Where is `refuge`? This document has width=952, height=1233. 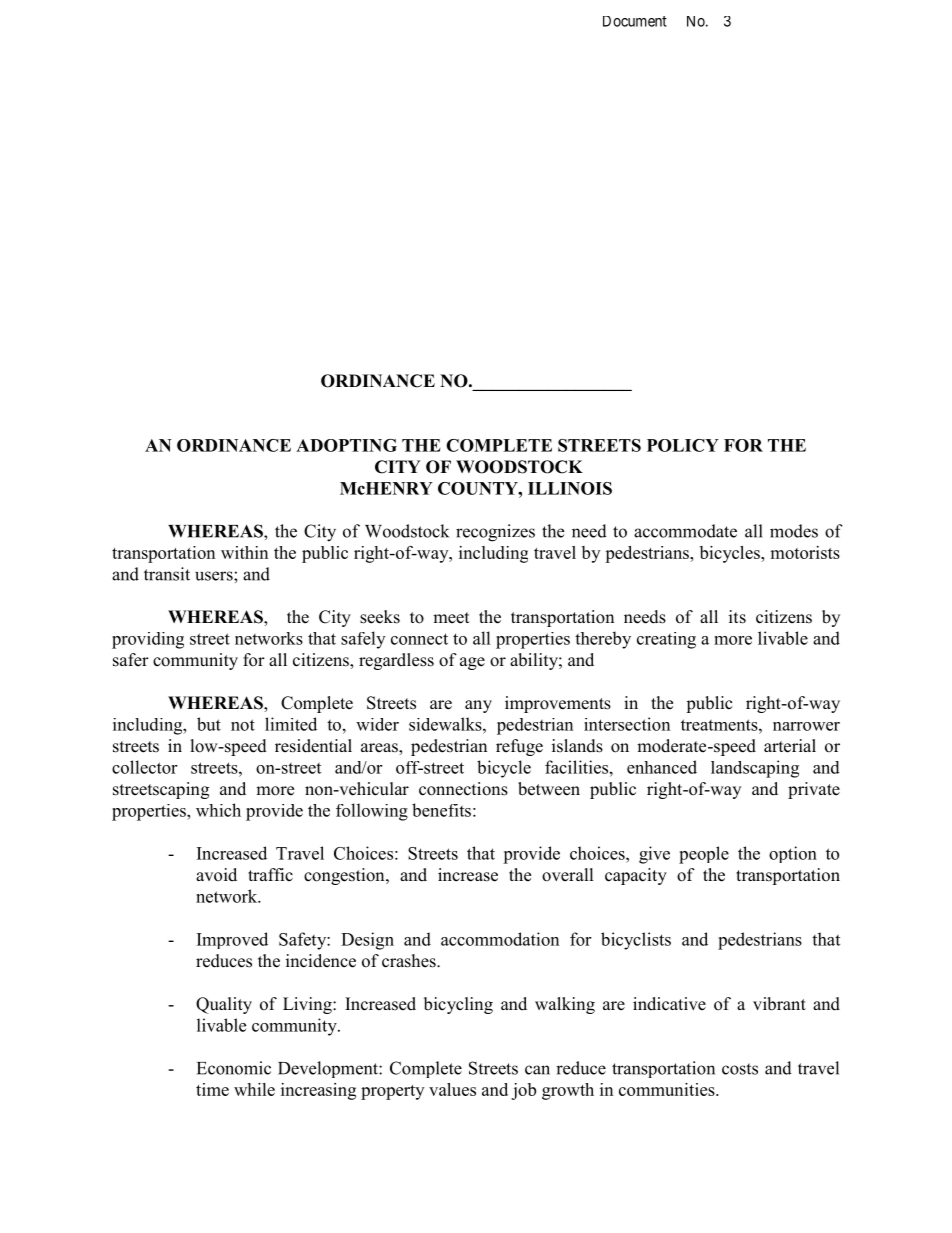
refuge is located at coordinates (519, 747).
